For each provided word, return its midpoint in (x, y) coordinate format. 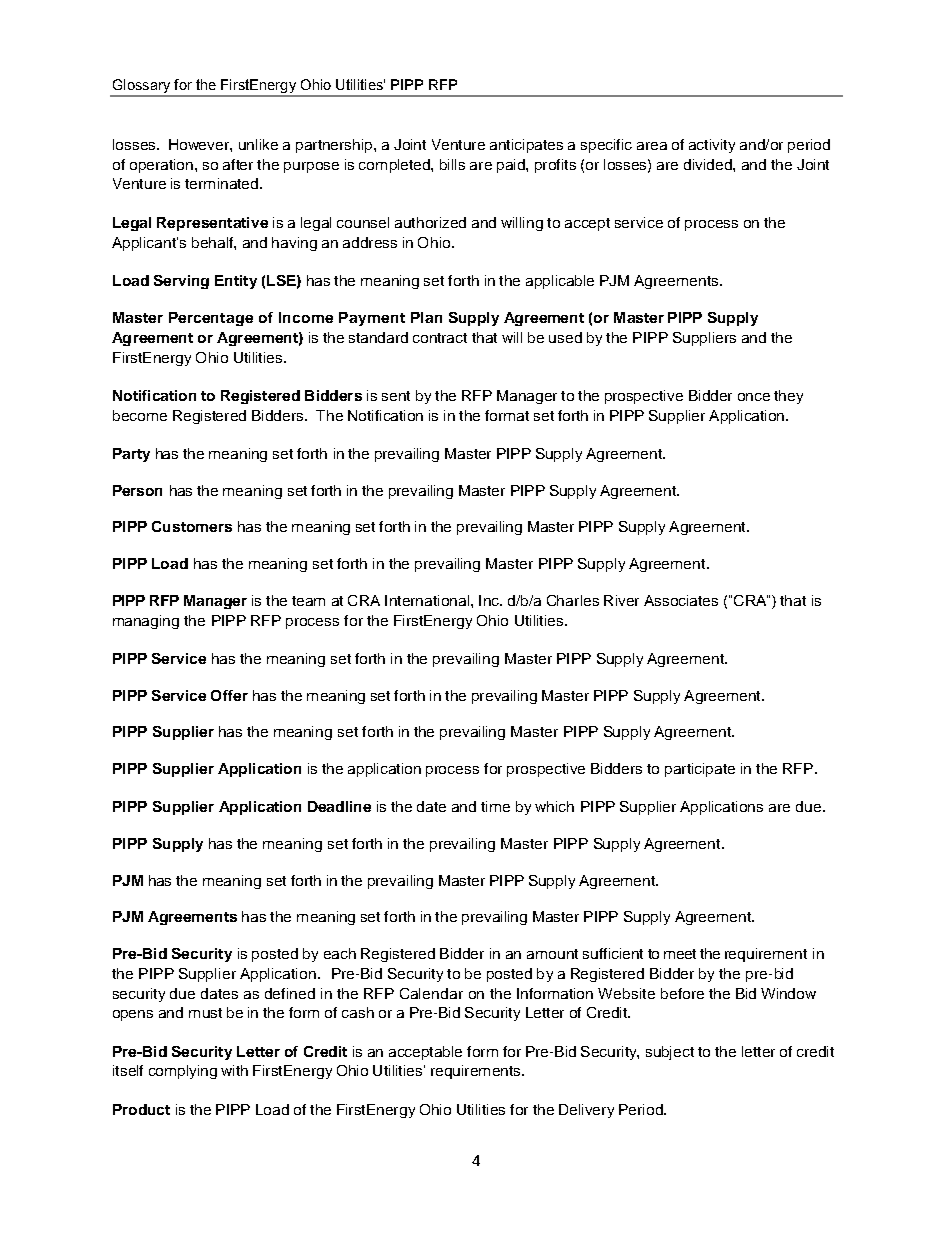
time (495, 806)
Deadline (339, 806)
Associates (681, 600)
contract (440, 338)
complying (183, 1072)
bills (452, 164)
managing (146, 622)
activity (712, 146)
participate (700, 770)
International (428, 600)
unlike (258, 144)
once (754, 397)
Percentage (211, 319)
